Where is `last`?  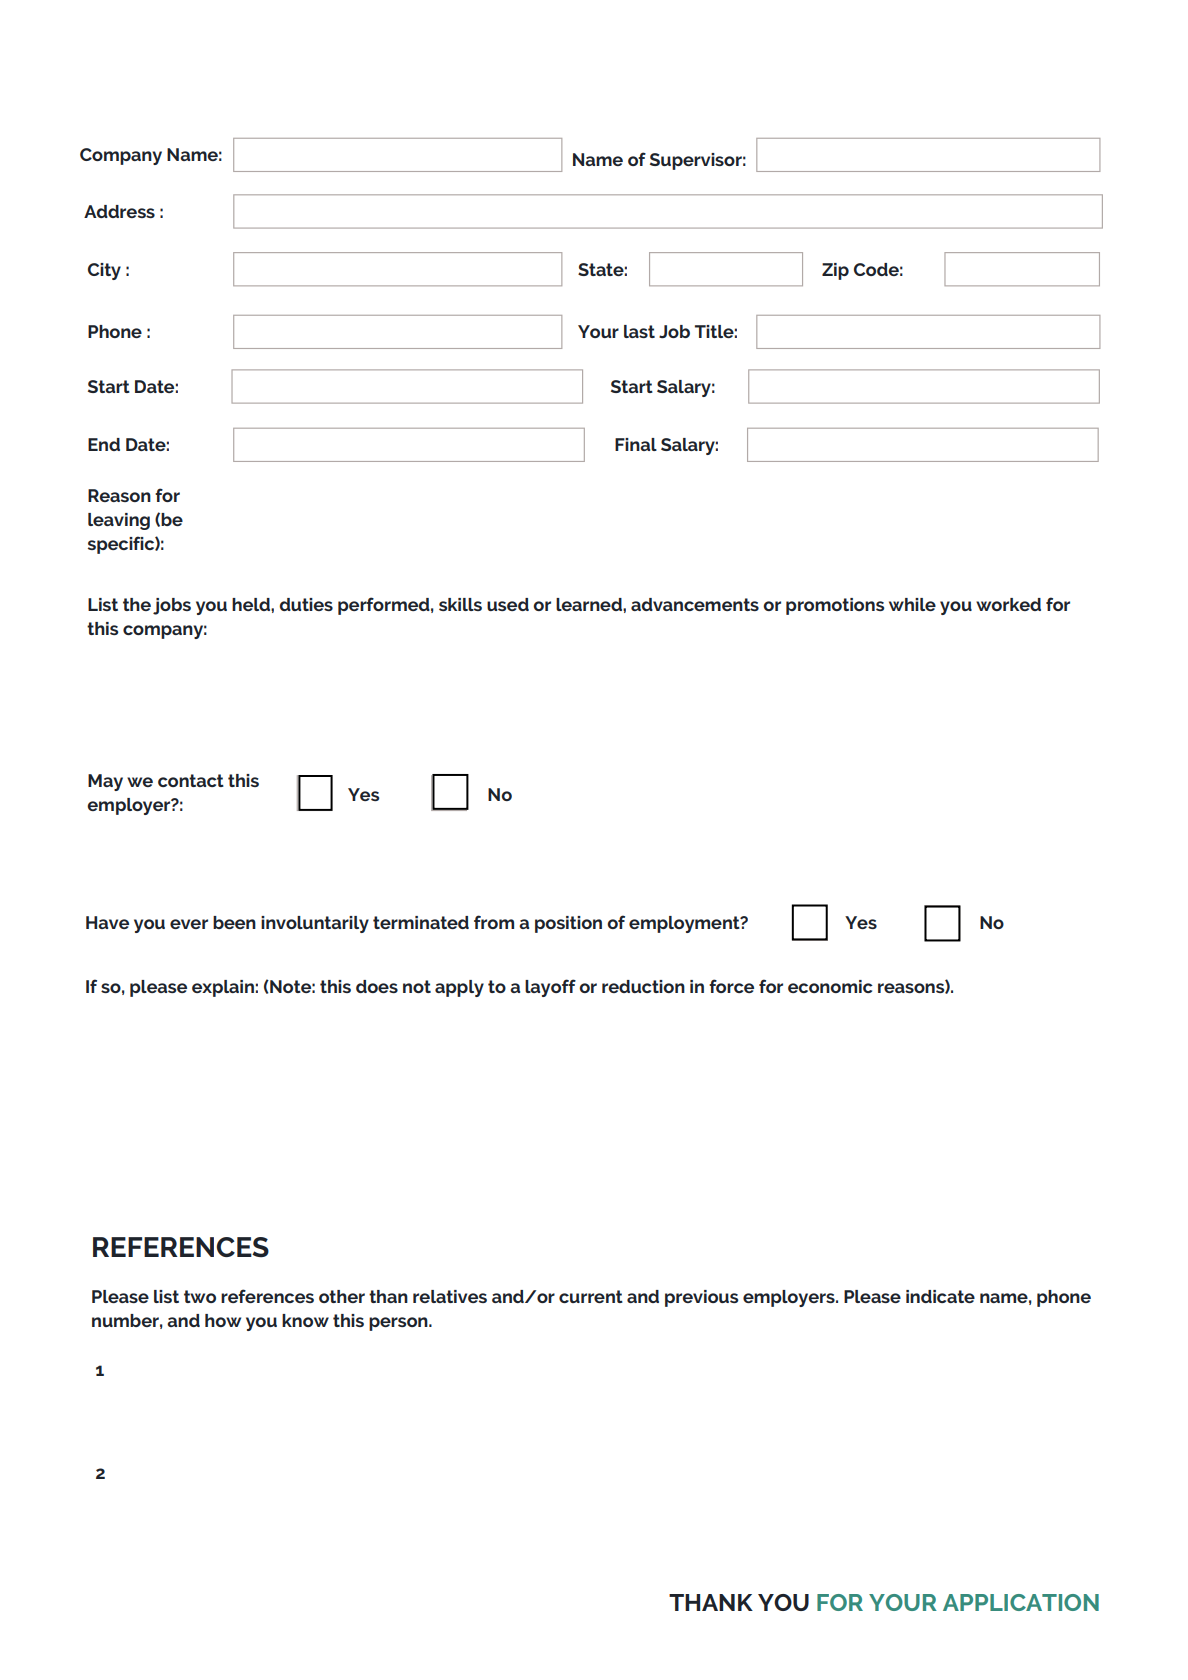 last is located at coordinates (639, 331).
